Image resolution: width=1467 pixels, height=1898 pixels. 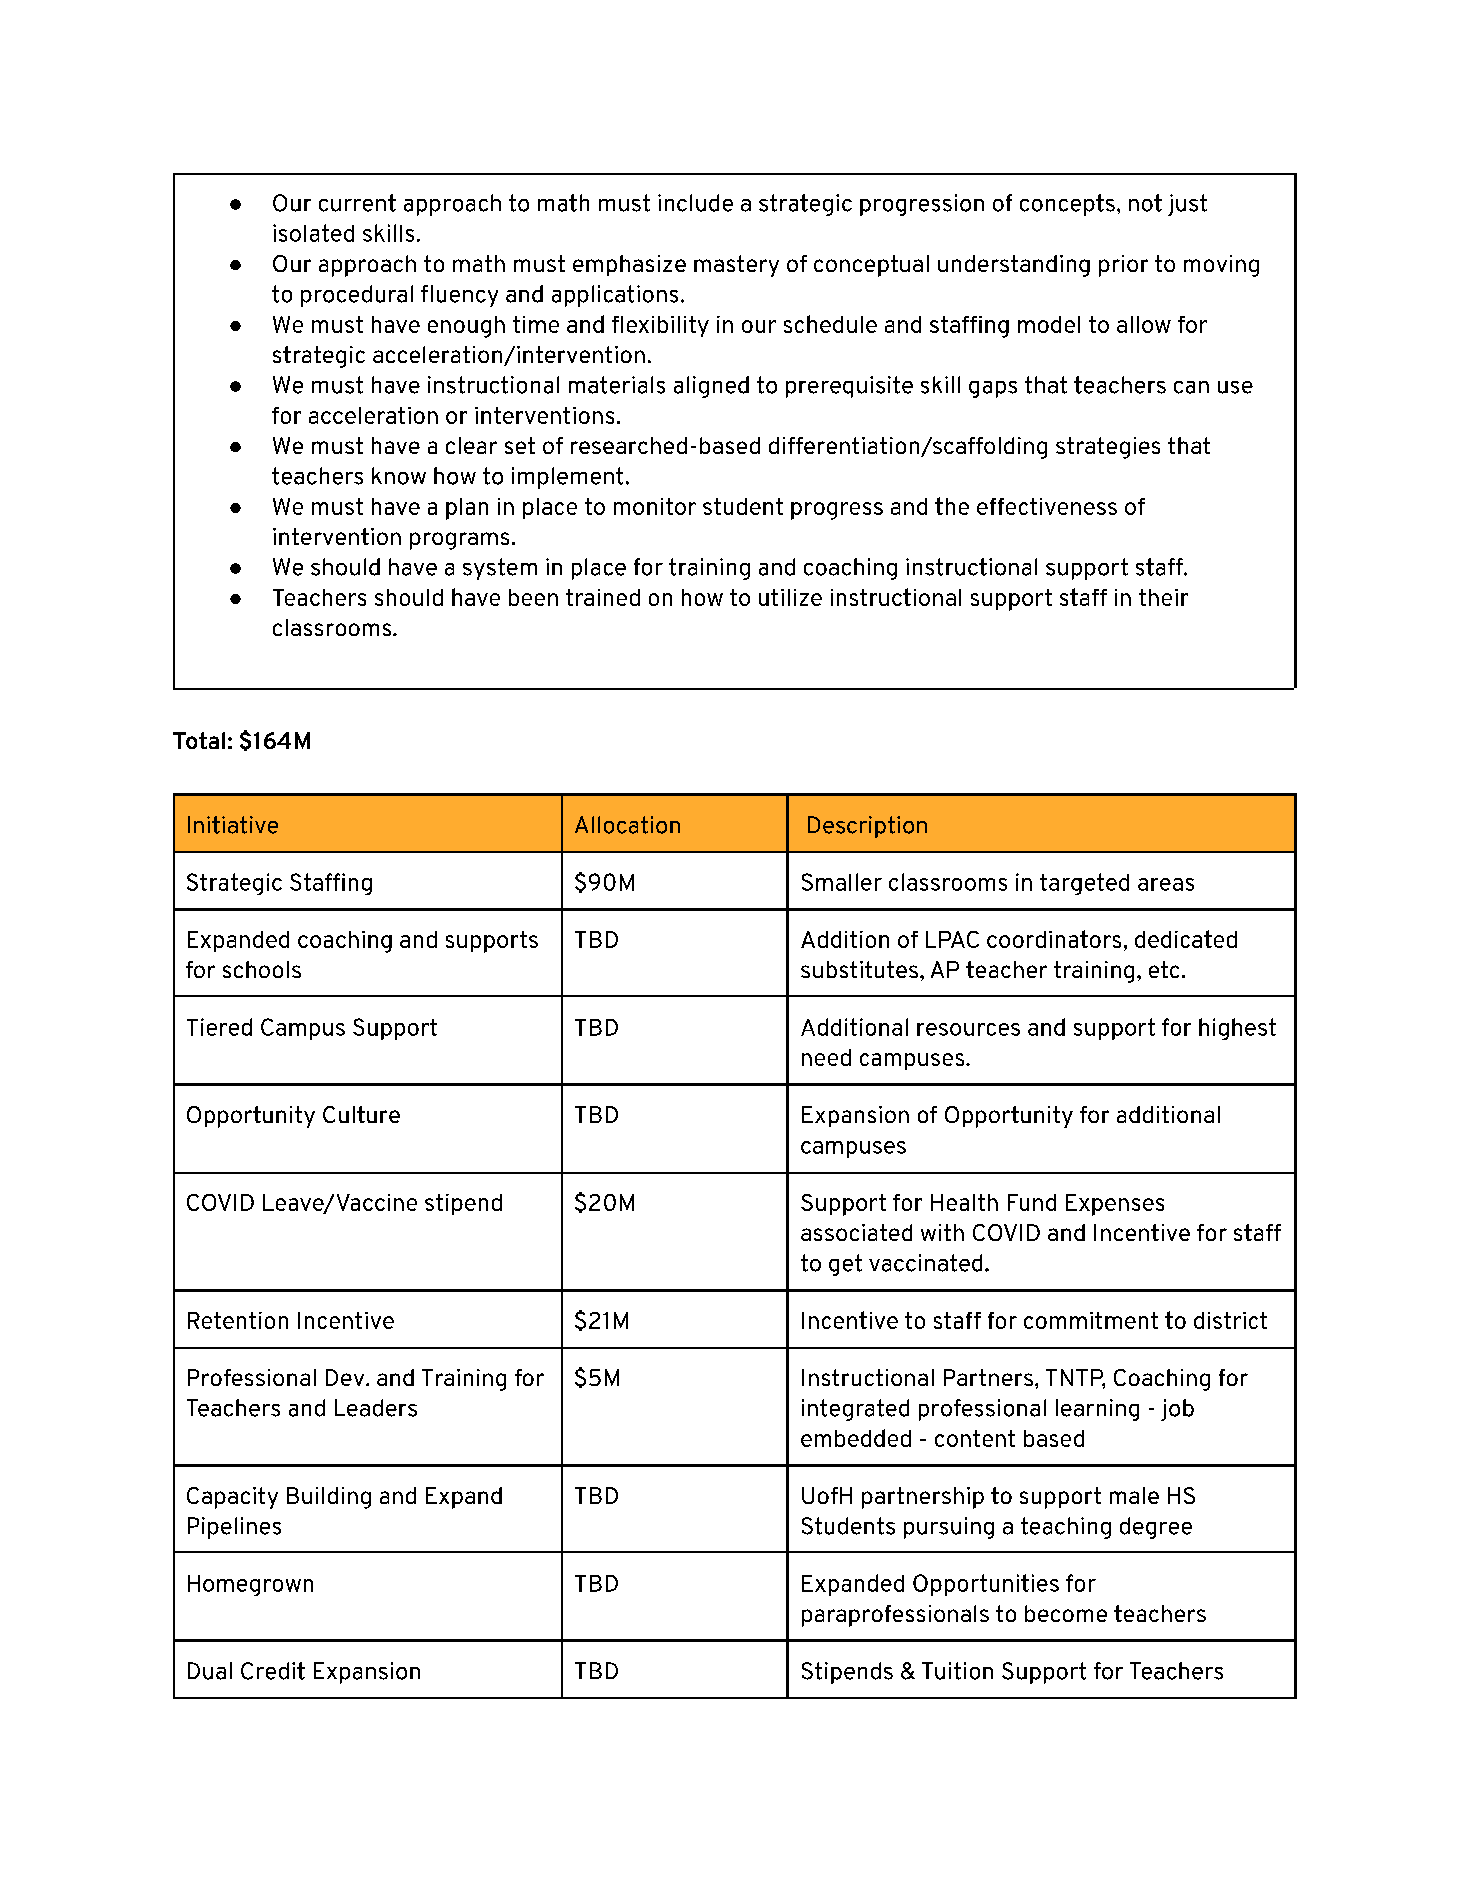 What do you see at coordinates (313, 233) in the document?
I see `isolated` at bounding box center [313, 233].
